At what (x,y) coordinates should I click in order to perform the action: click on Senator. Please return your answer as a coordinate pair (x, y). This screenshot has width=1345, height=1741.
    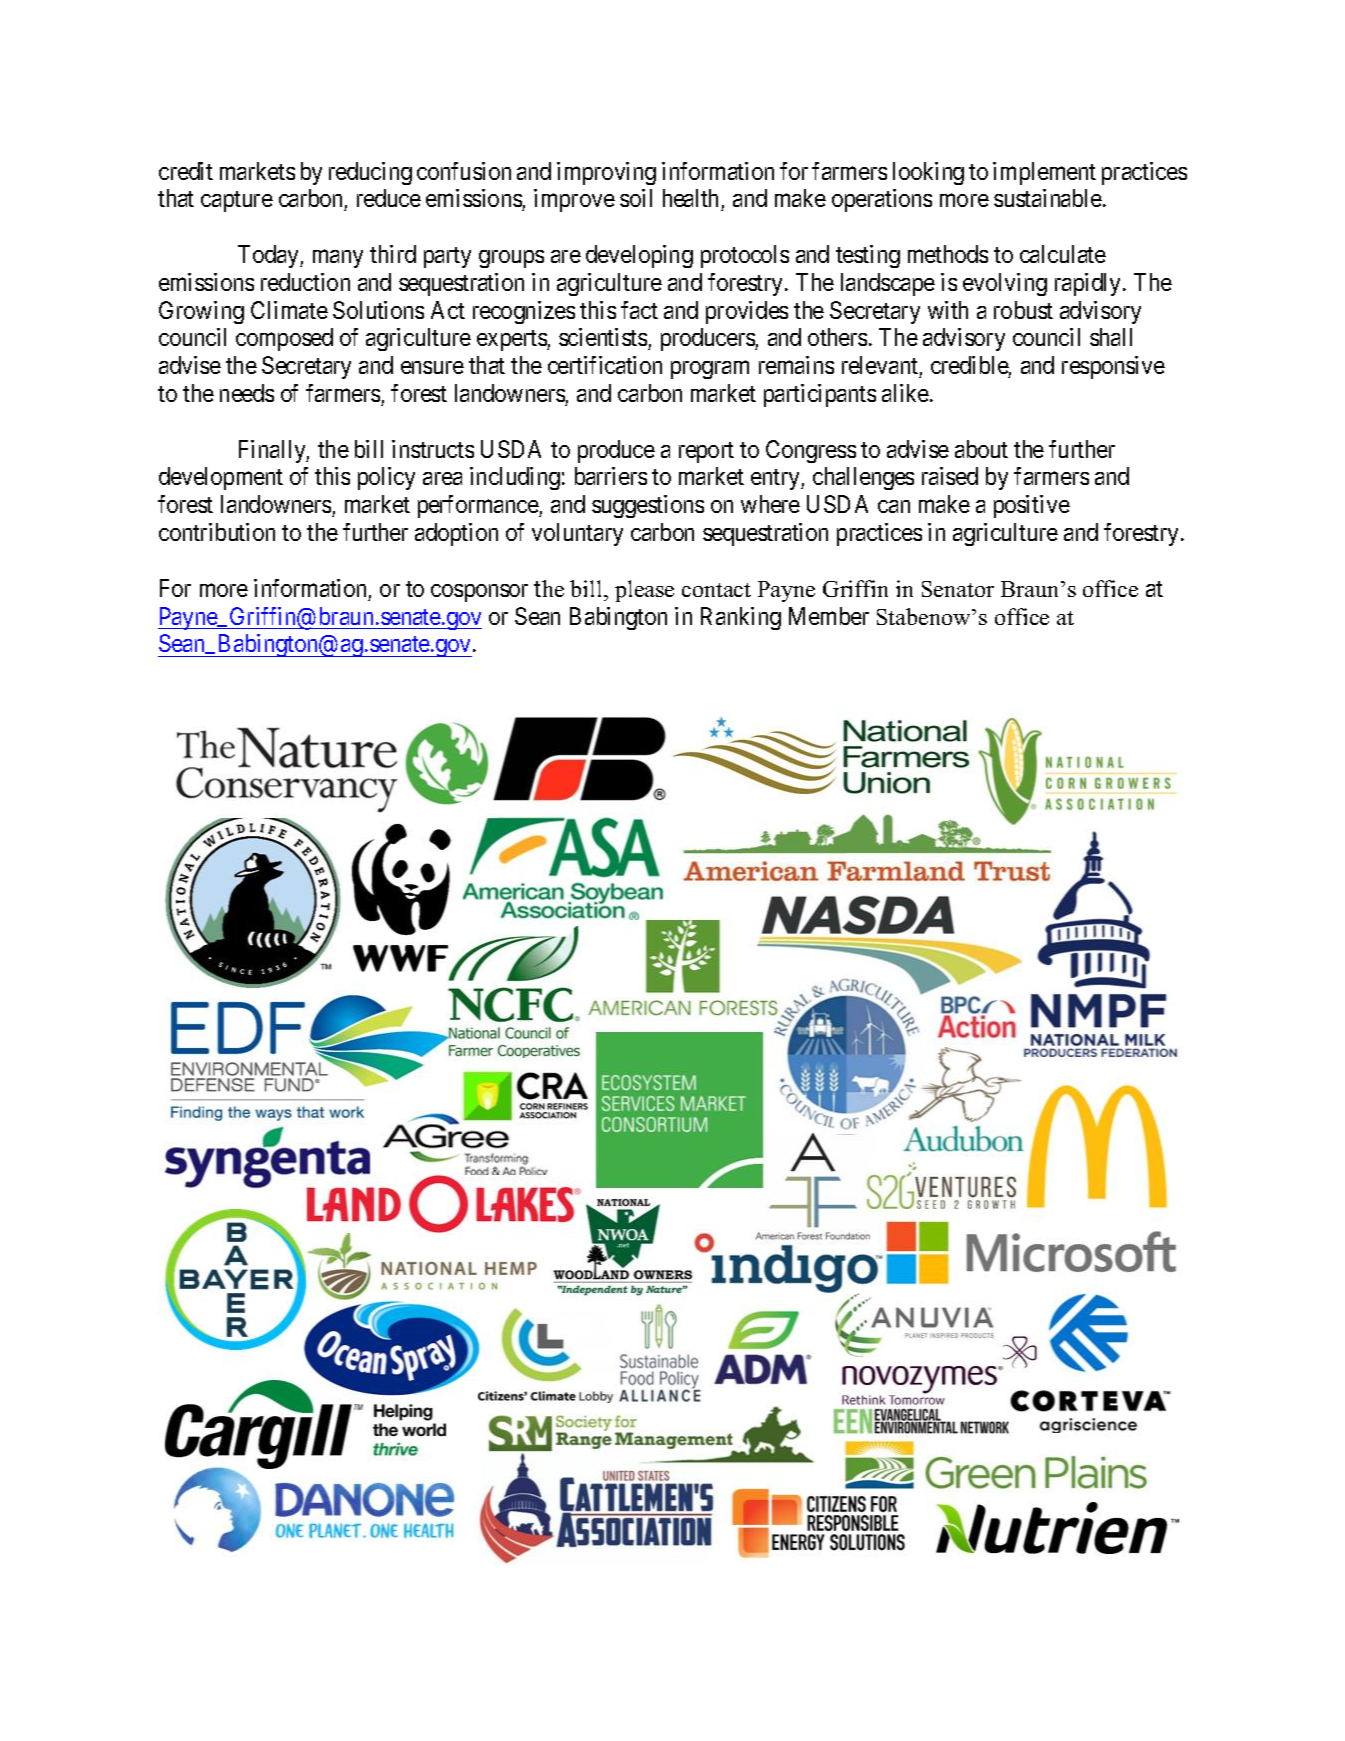
    Looking at the image, I should click on (958, 589).
